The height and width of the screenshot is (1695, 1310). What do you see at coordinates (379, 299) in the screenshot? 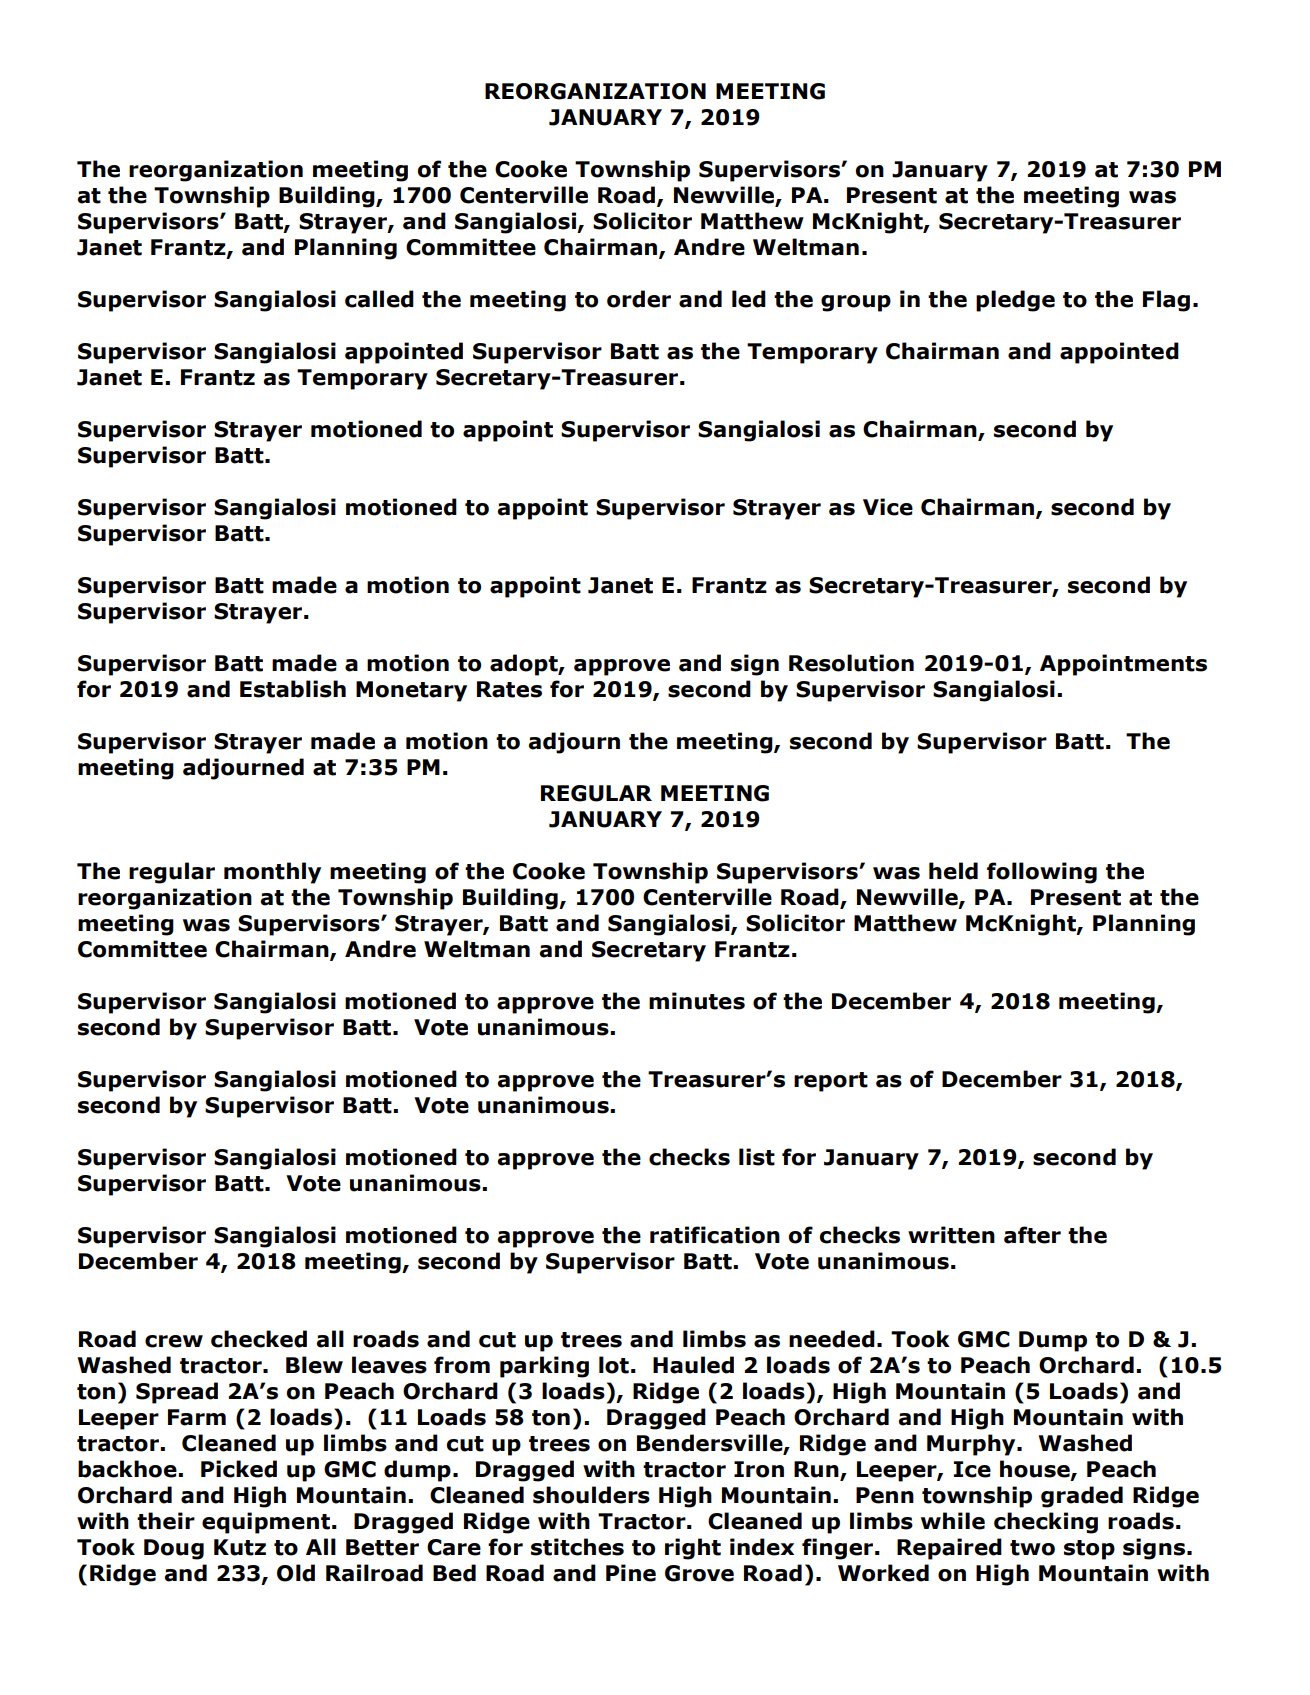
I see `called` at bounding box center [379, 299].
